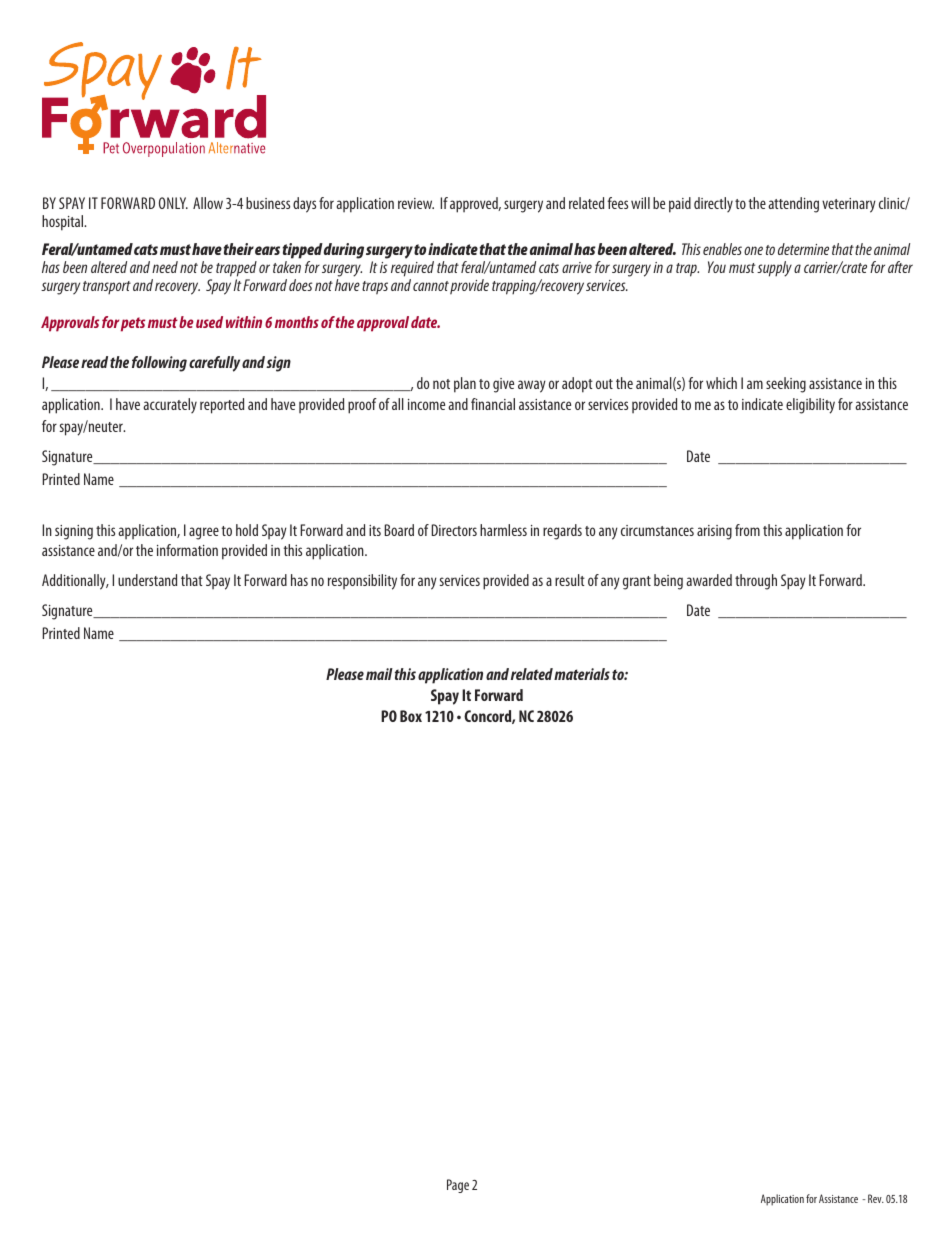 The image size is (952, 1233). Describe the element at coordinates (803, 249) in the document. I see `determine` at that location.
